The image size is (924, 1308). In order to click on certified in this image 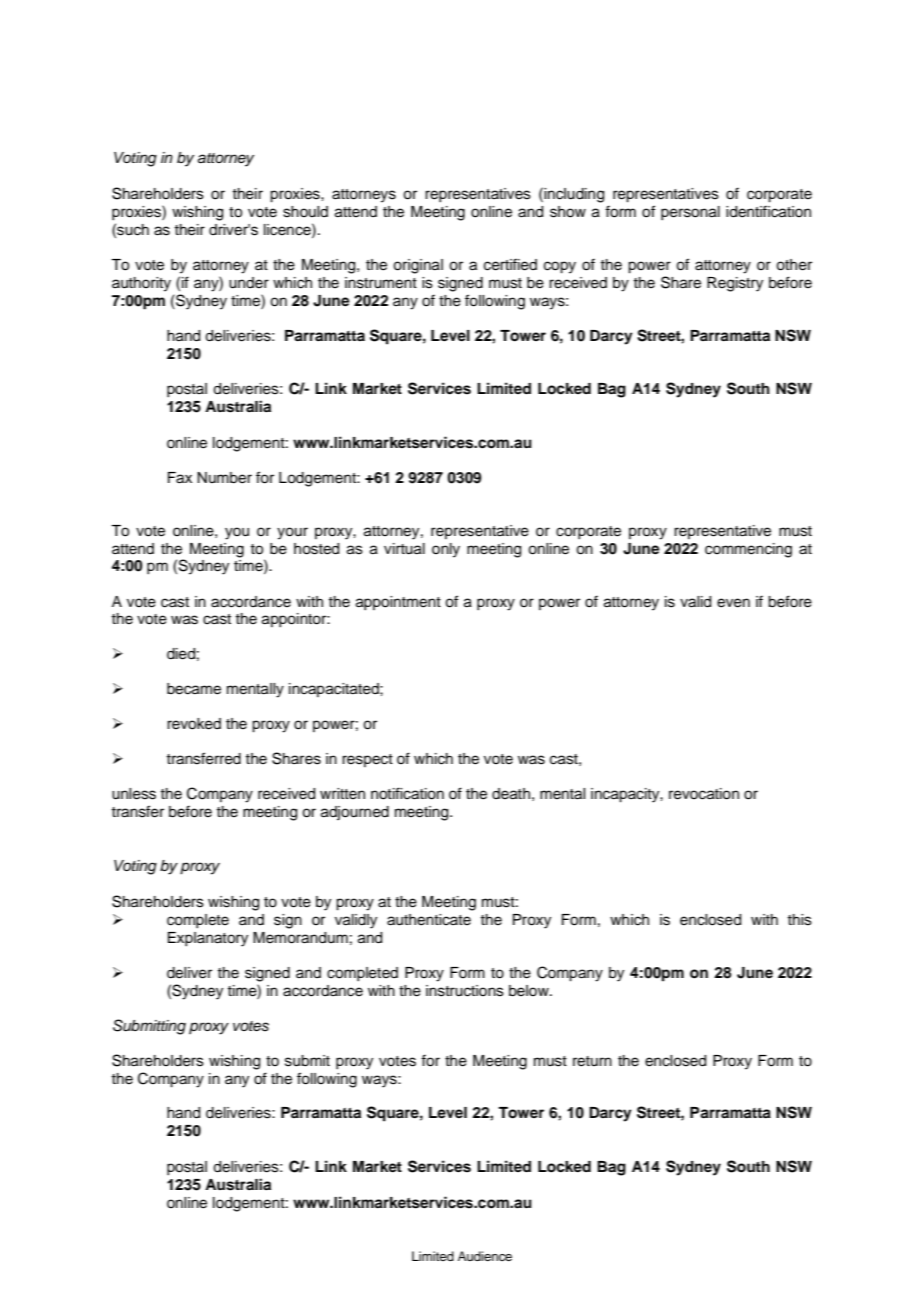, I will do `click(510, 264)`.
